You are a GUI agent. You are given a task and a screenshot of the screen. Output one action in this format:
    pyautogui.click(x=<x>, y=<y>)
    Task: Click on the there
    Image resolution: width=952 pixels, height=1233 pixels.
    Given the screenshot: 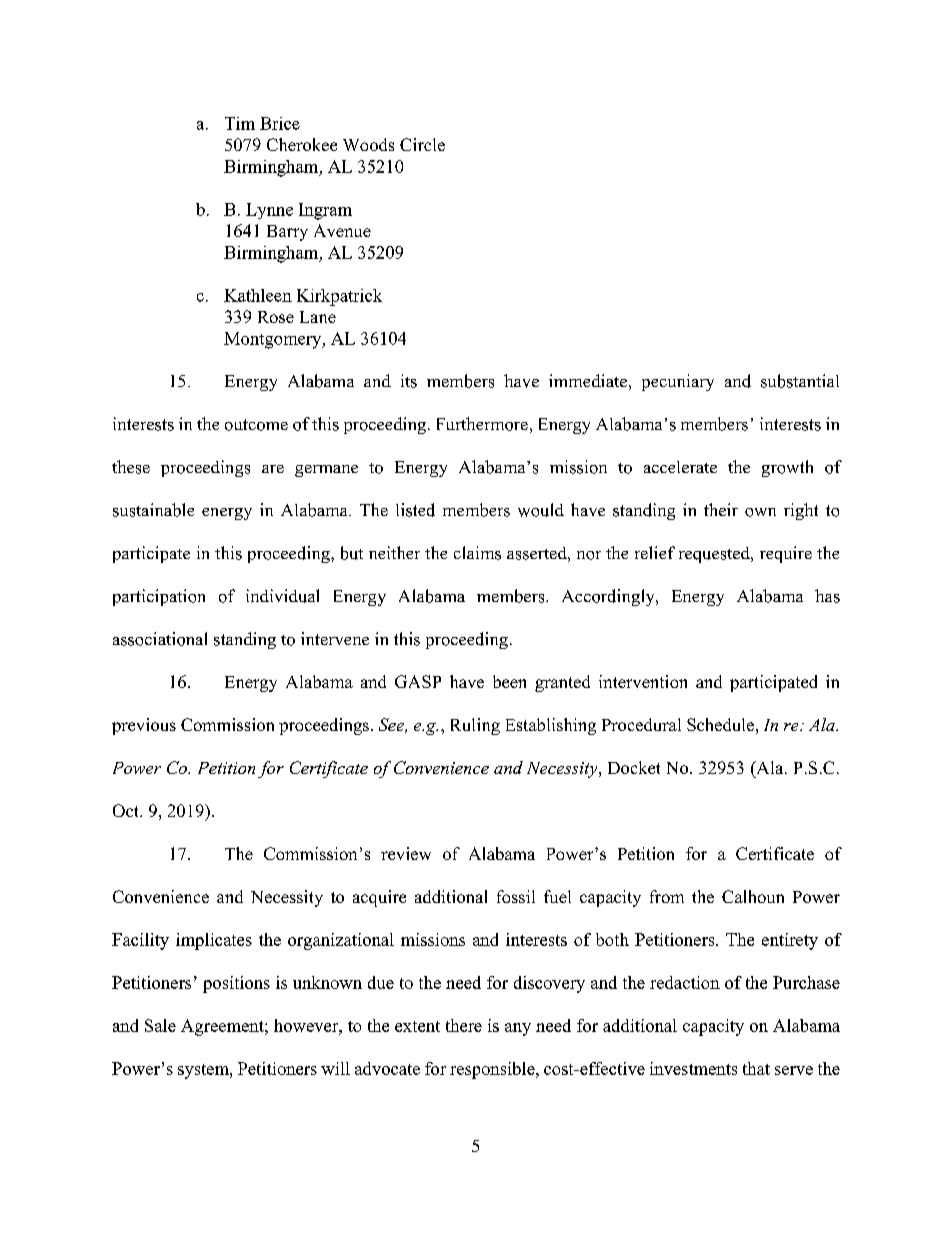 What is the action you would take?
    pyautogui.click(x=464, y=1025)
